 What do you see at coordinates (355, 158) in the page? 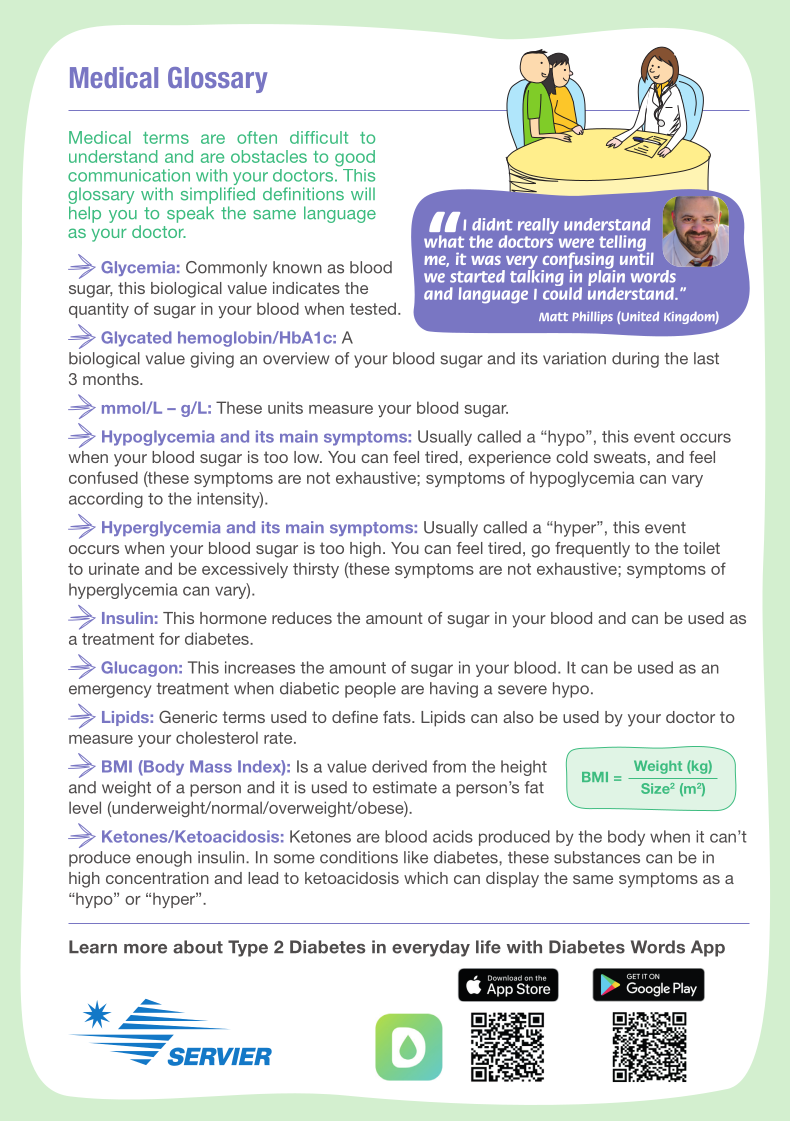
I see `good` at bounding box center [355, 158].
